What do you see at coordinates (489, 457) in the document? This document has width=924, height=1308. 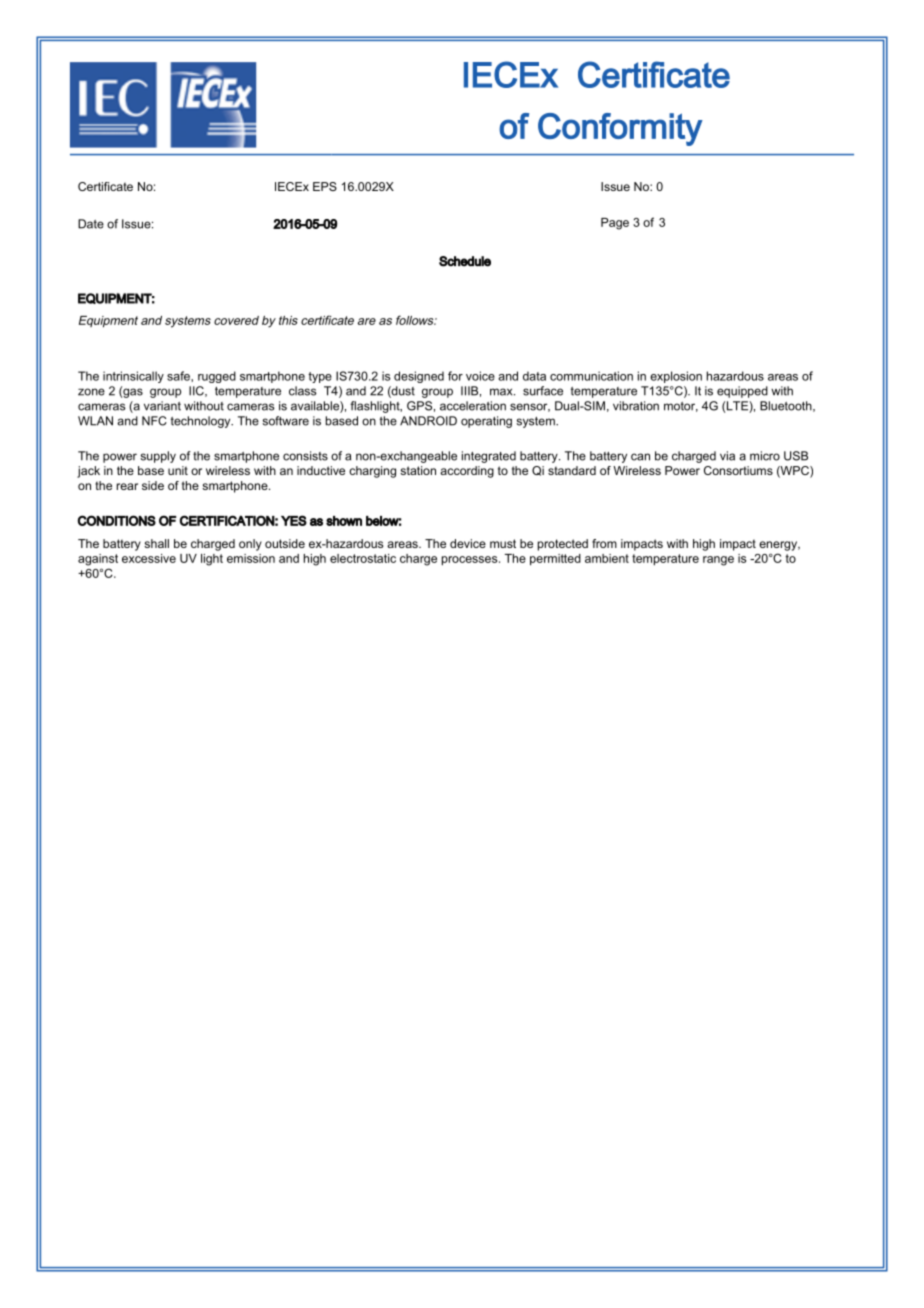 I see `integrated` at bounding box center [489, 457].
